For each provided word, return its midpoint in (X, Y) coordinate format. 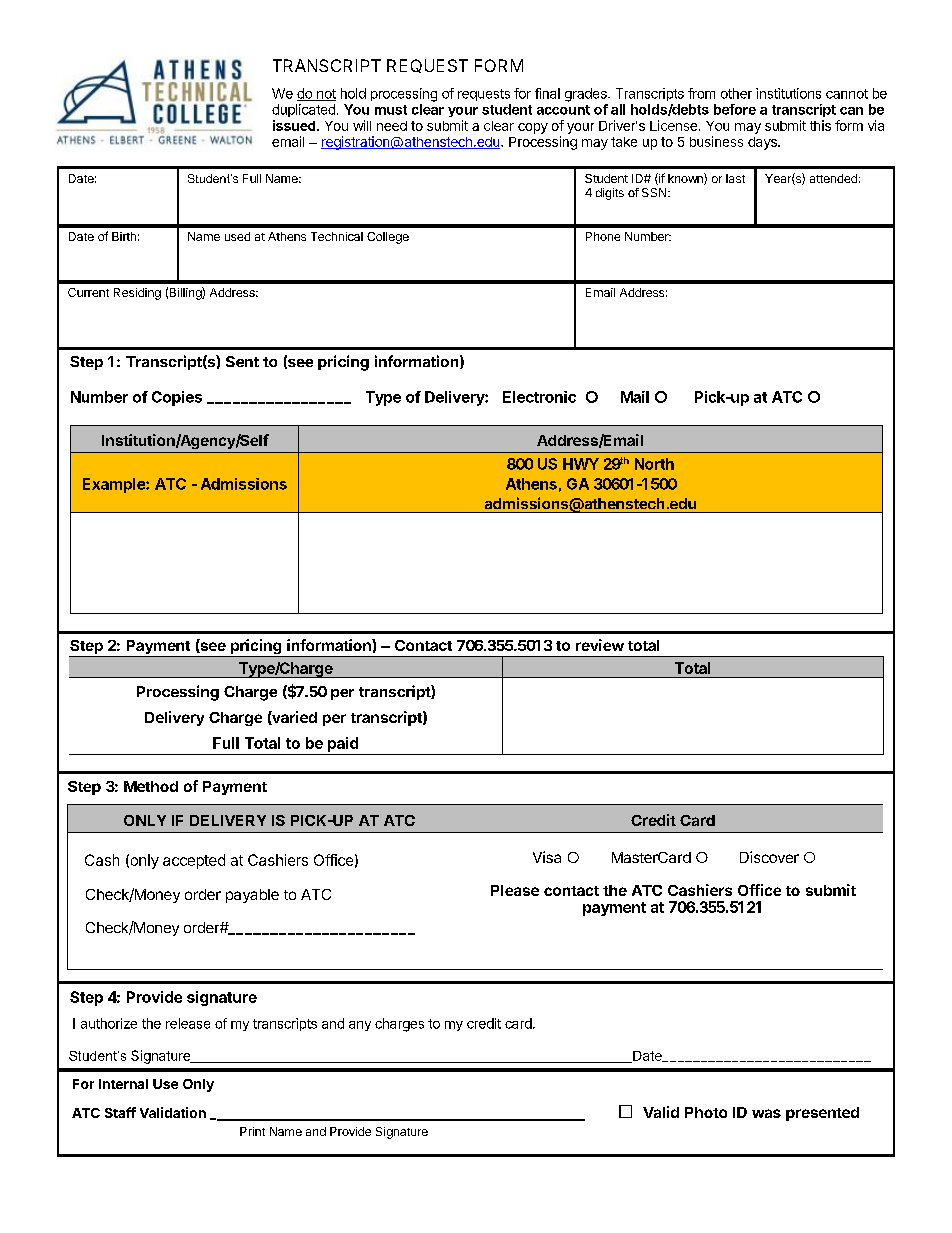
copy (533, 128)
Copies (177, 398)
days (763, 143)
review (600, 645)
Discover (769, 857)
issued (295, 125)
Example (115, 485)
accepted (194, 861)
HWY (581, 464)
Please (515, 890)
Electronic (539, 397)
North (654, 464)
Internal (123, 1084)
